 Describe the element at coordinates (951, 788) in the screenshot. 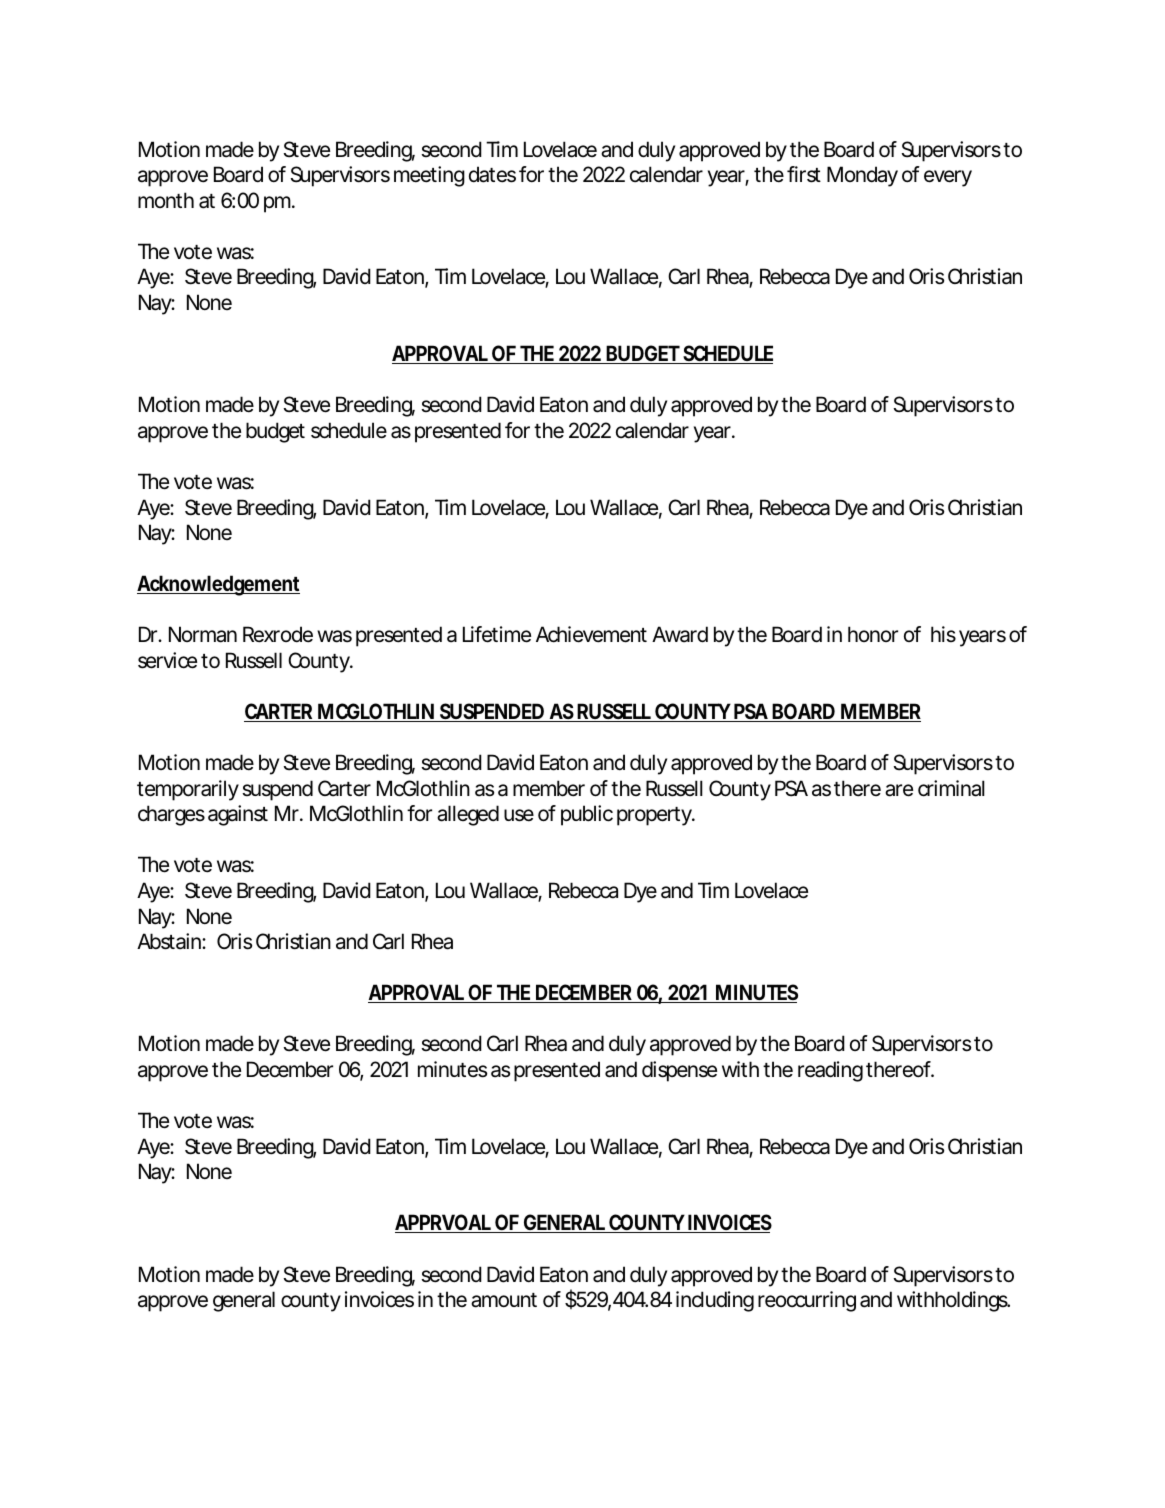

I see `criminal` at that location.
